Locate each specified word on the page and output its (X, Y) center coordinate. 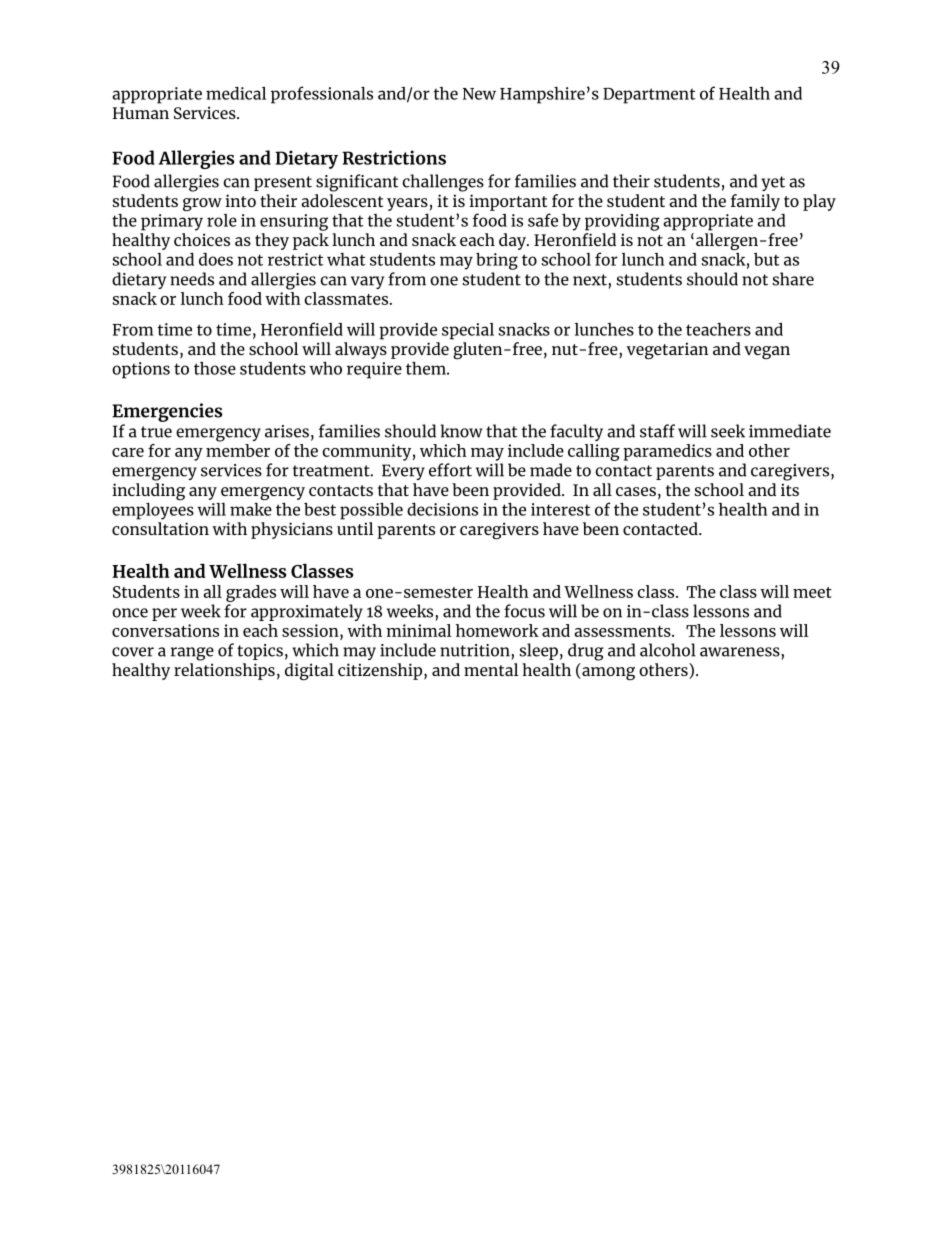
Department (649, 96)
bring (497, 261)
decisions (442, 509)
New (479, 94)
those (215, 368)
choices (202, 239)
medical (236, 93)
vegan (767, 352)
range (192, 654)
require (374, 370)
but (766, 259)
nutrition (475, 650)
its (790, 489)
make (251, 509)
